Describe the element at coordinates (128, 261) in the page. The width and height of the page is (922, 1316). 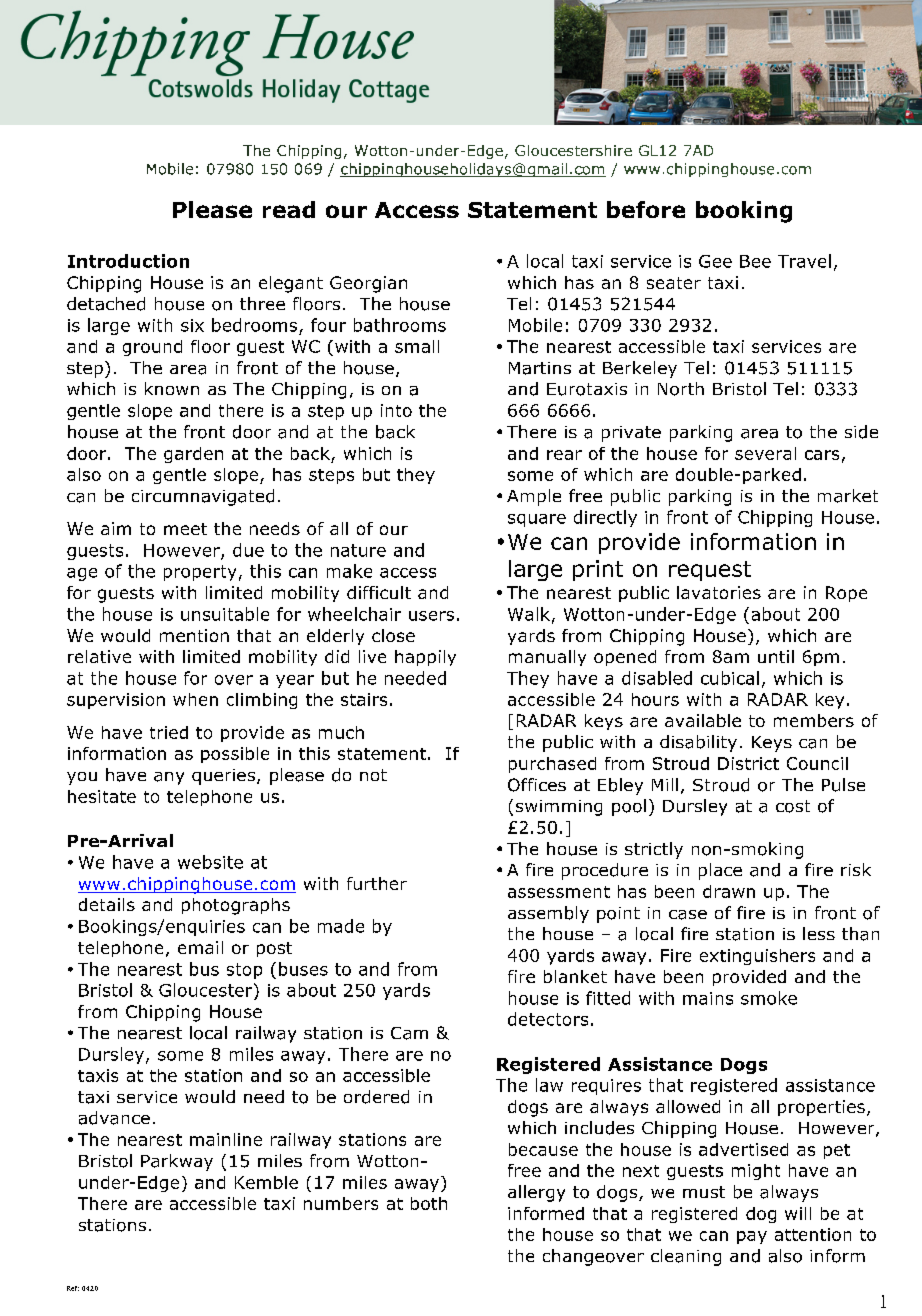
I see `Introduction` at that location.
